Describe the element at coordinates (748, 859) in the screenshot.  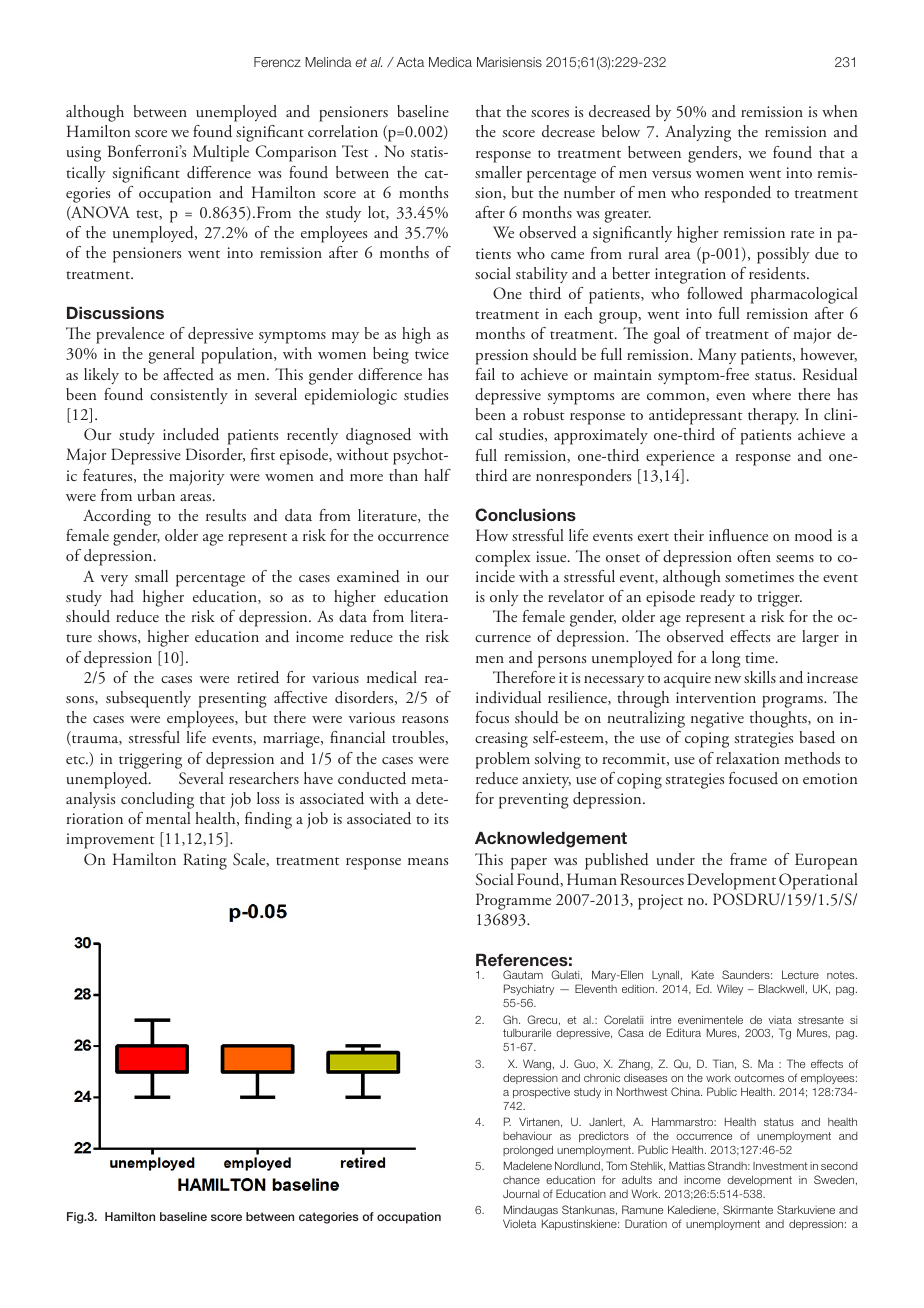
I see `frame` at that location.
